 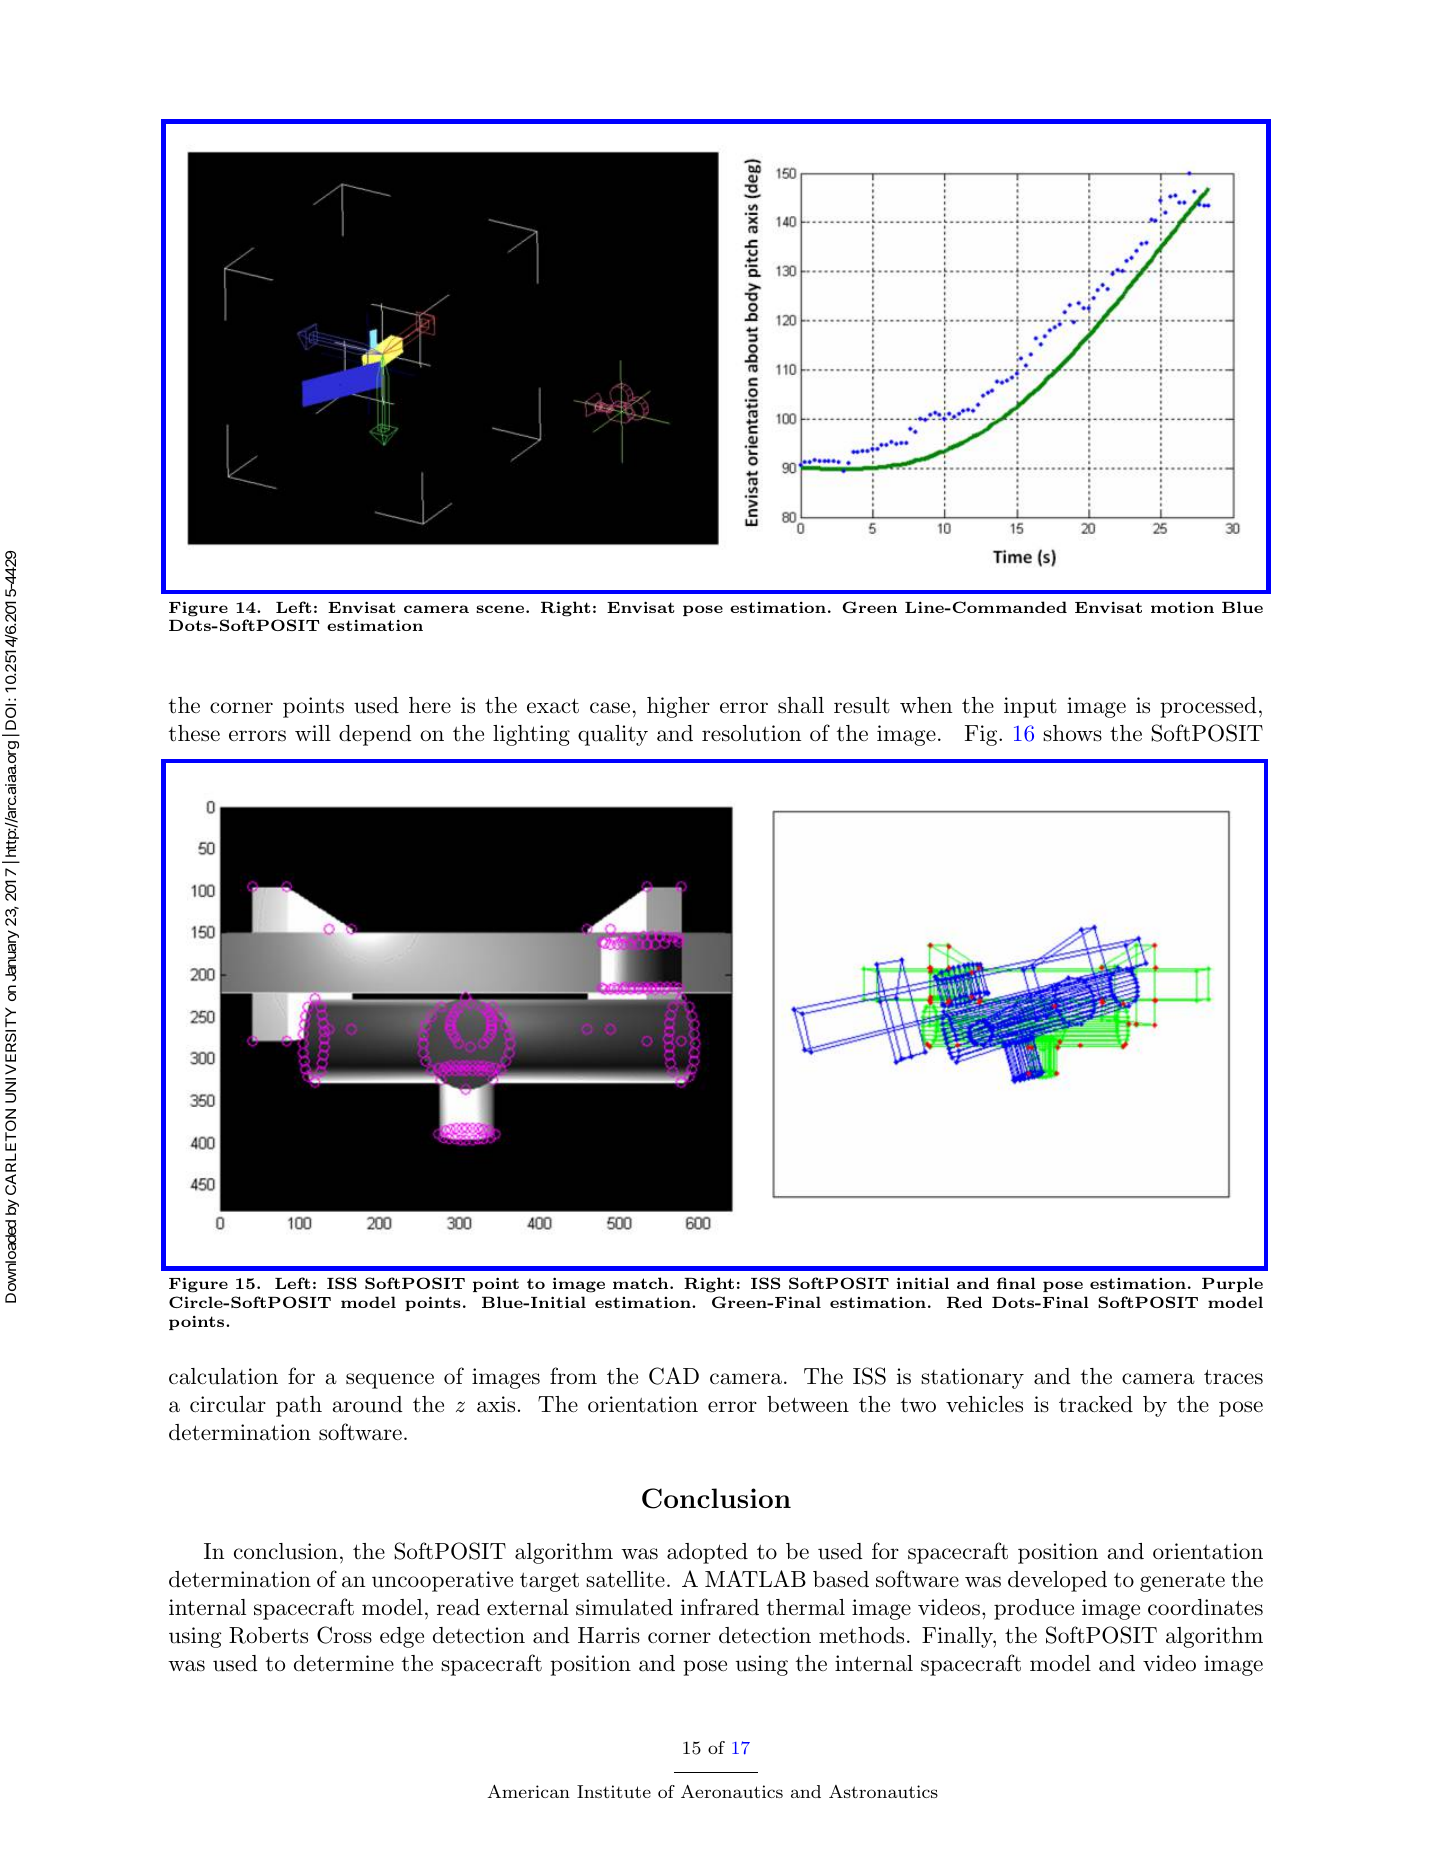 I want to click on Astronautics, so click(x=883, y=1791).
